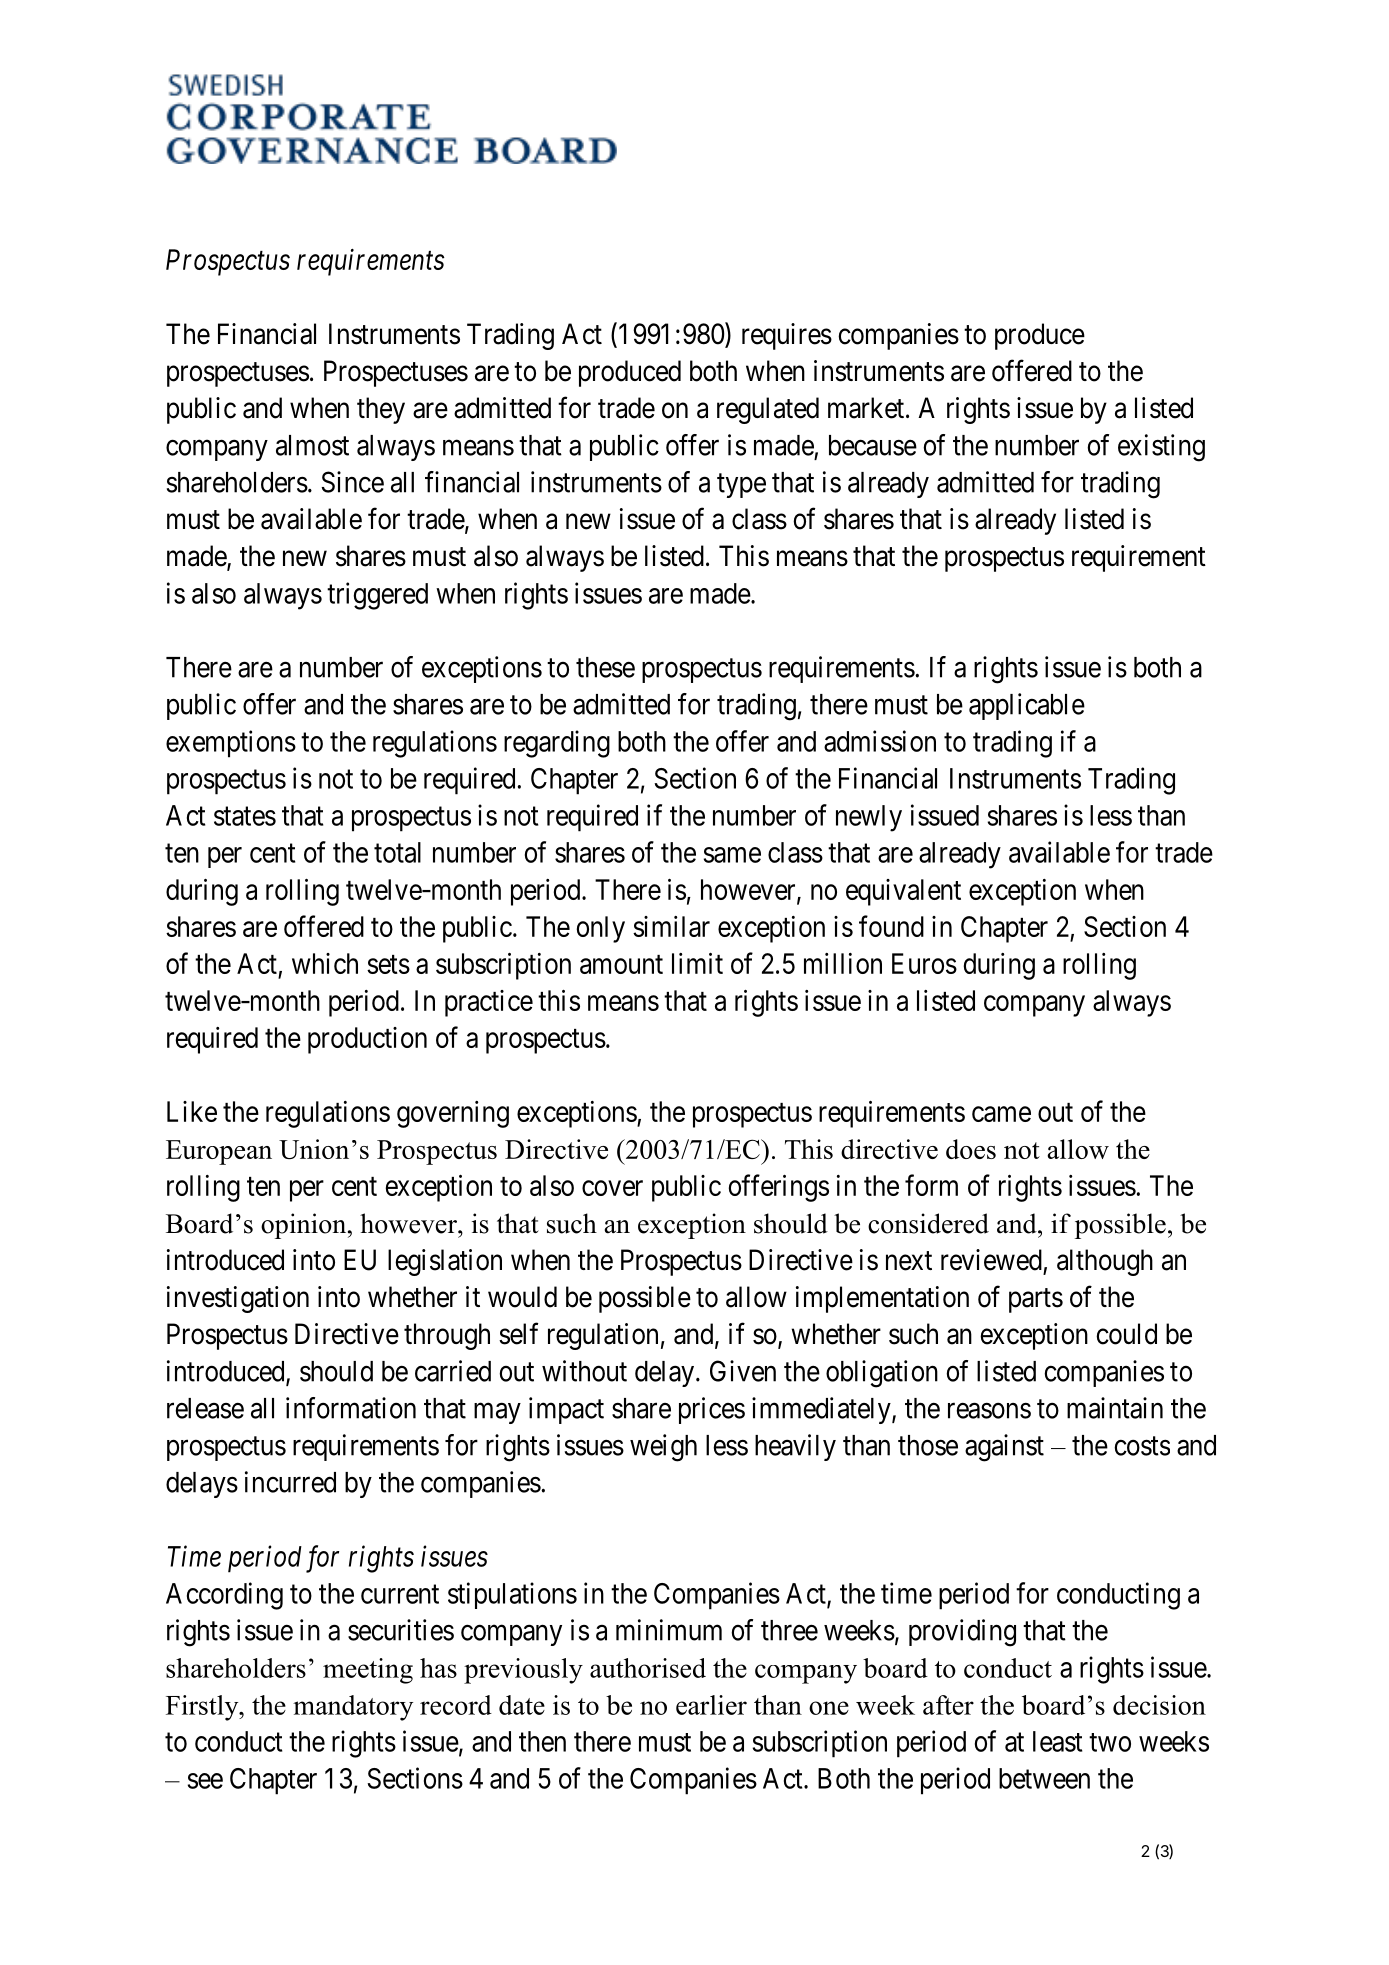 The image size is (1389, 1965). I want to click on came, so click(1001, 1114).
